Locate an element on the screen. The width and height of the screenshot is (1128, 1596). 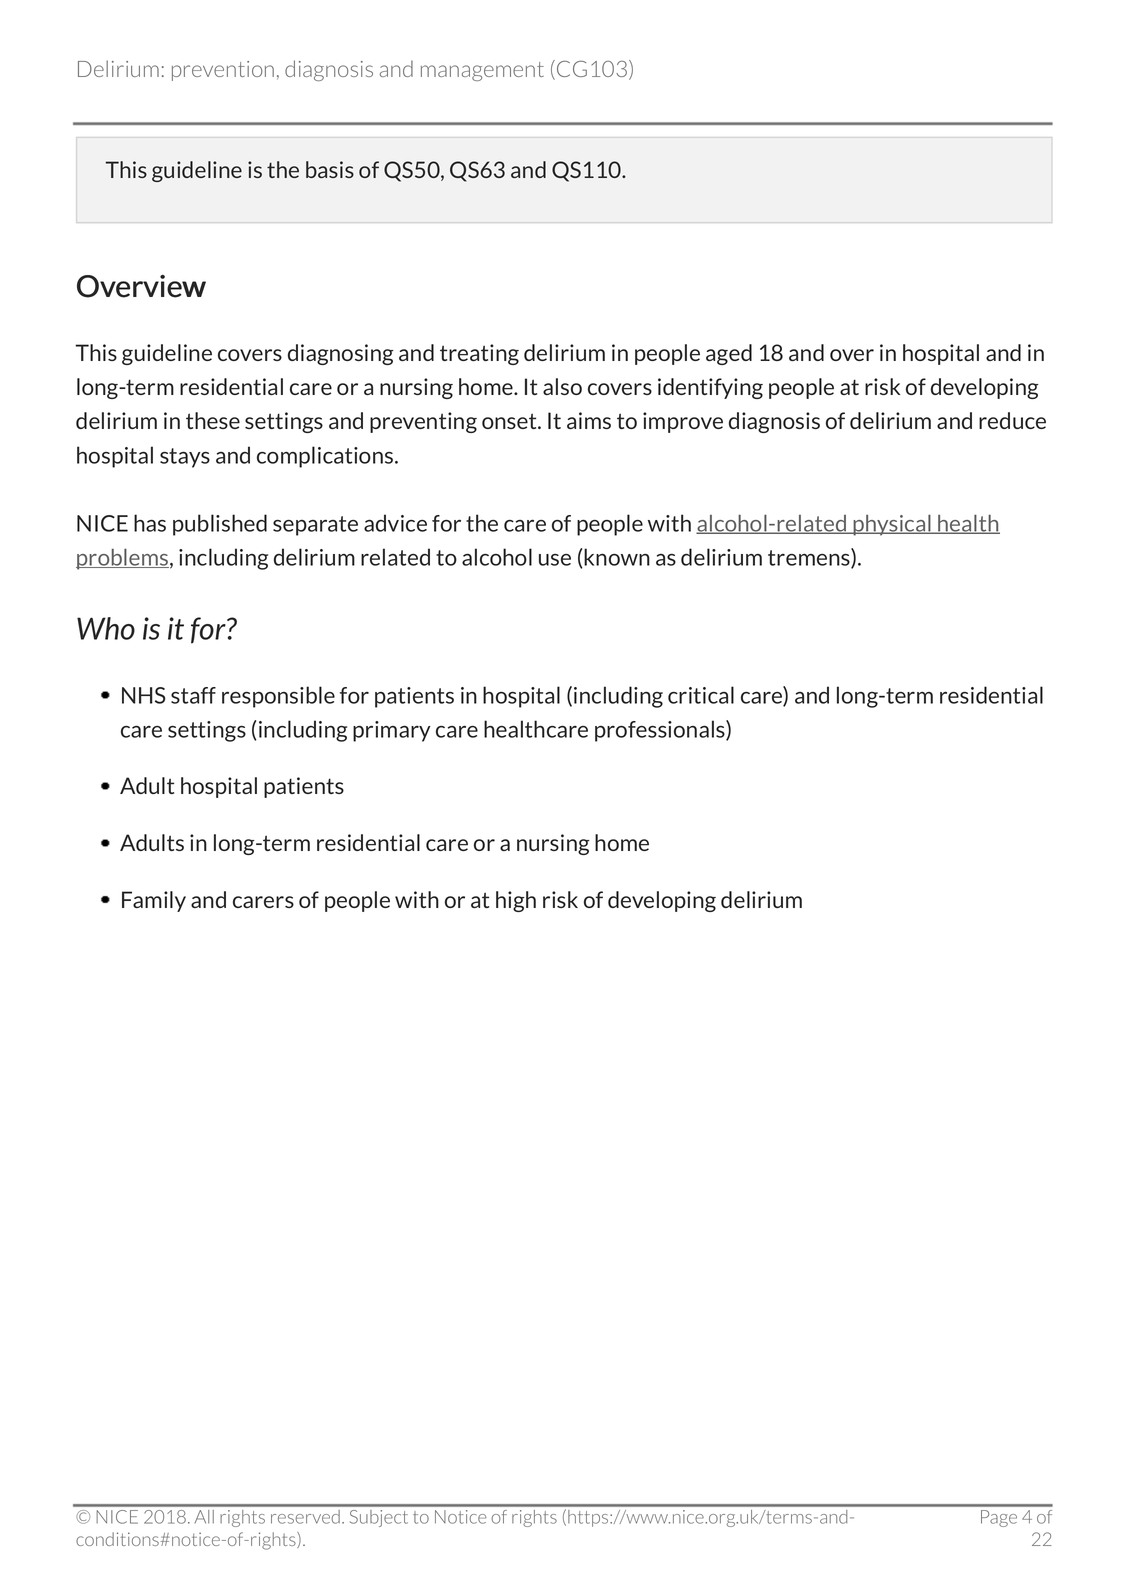
aged is located at coordinates (729, 354).
